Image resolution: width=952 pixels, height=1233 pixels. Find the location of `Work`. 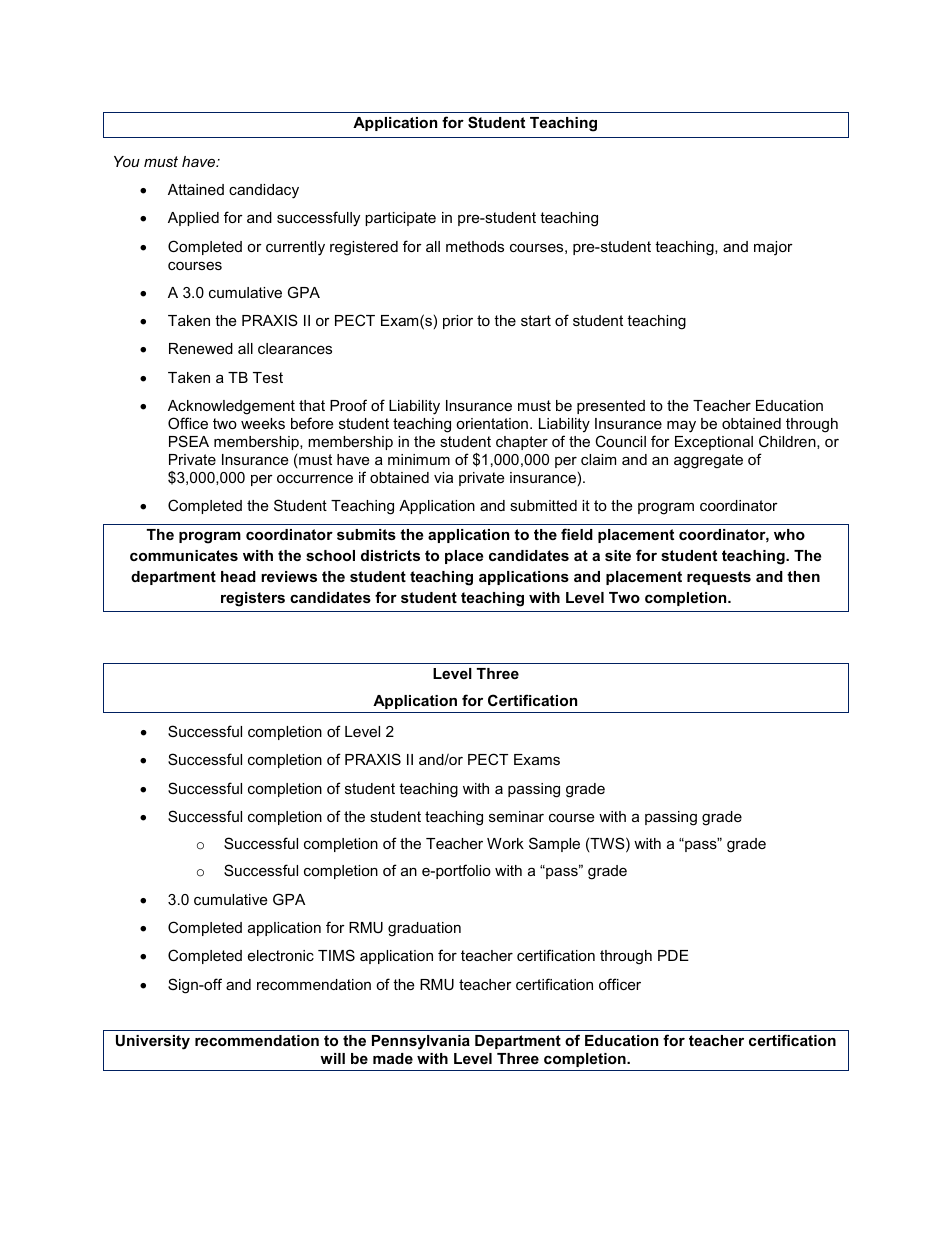

Work is located at coordinates (505, 843).
